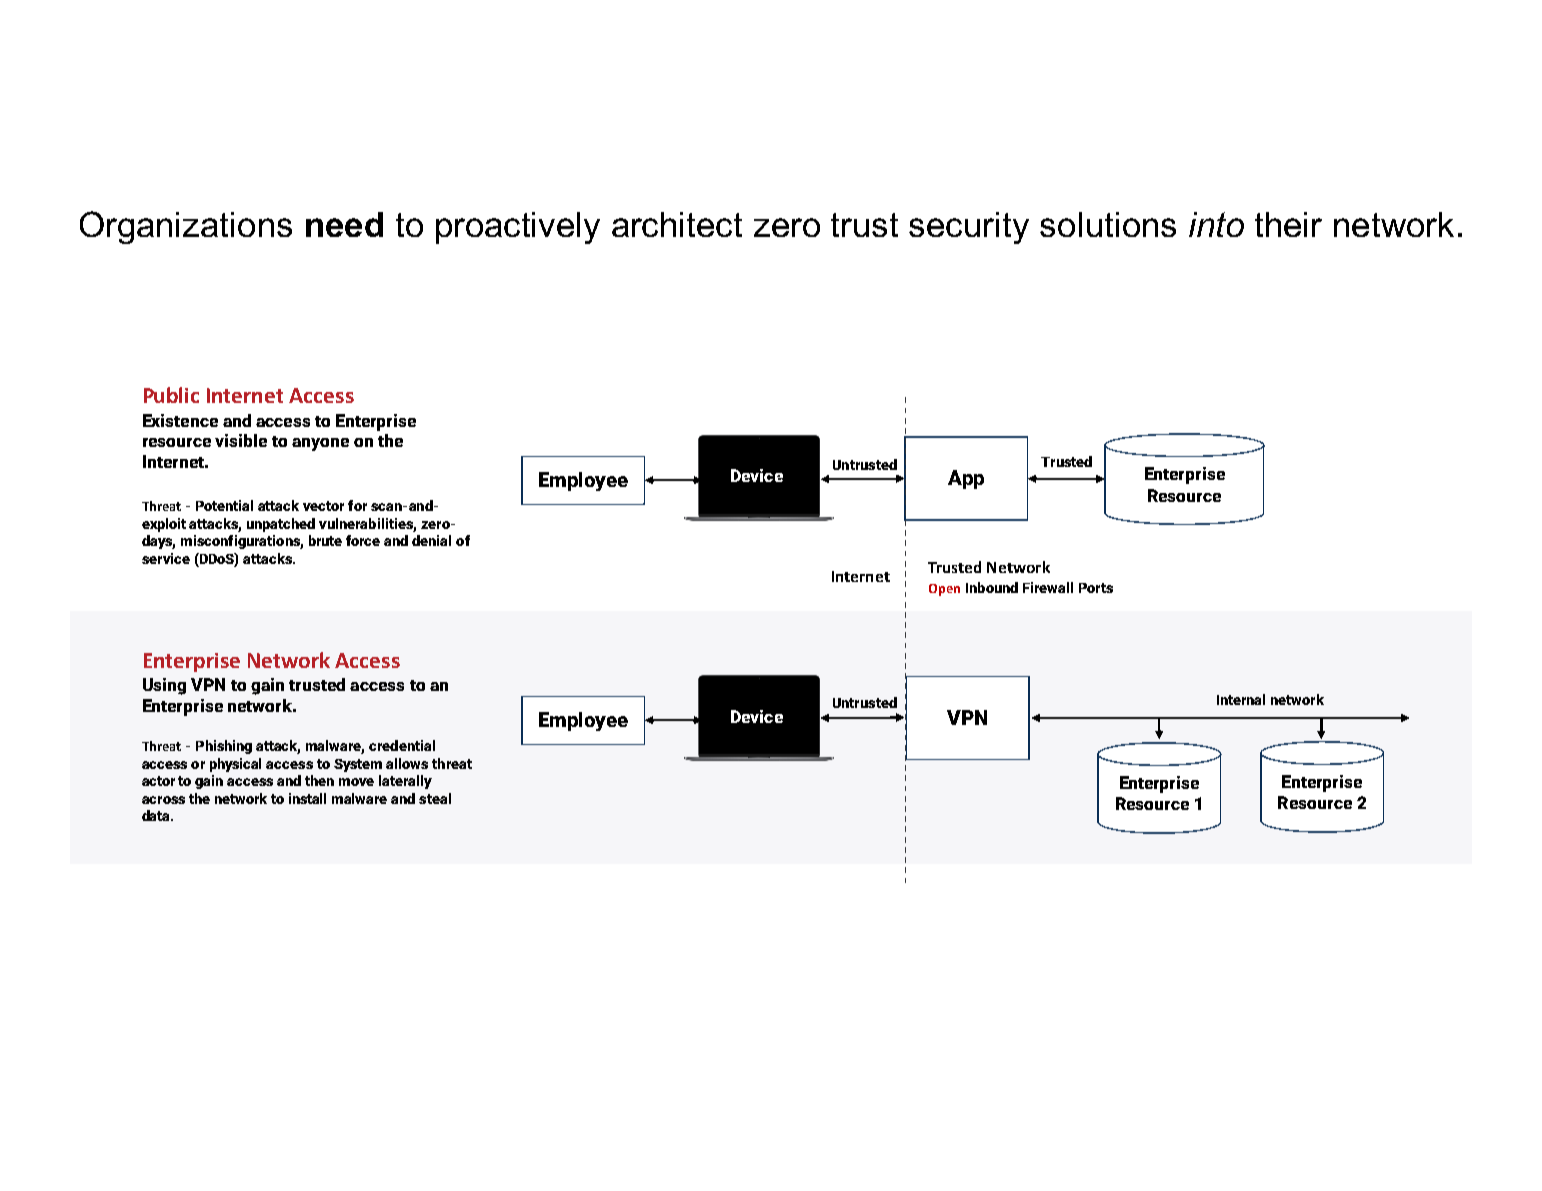  What do you see at coordinates (164, 686) in the page?
I see `Using` at bounding box center [164, 686].
